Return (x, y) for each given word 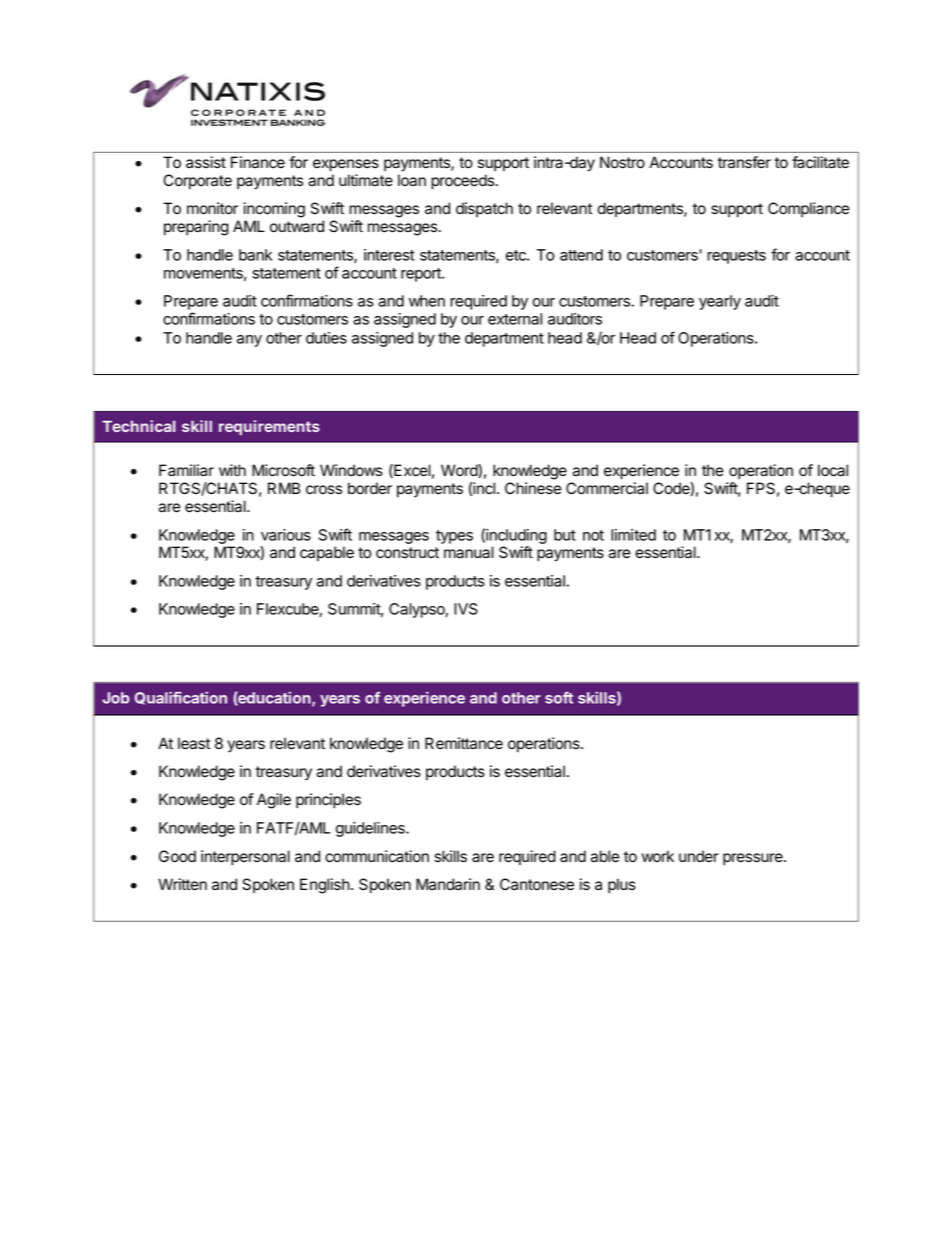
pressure (754, 859)
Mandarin (448, 884)
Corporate (197, 181)
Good (177, 856)
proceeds (463, 182)
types (454, 537)
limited (633, 535)
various (286, 535)
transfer (744, 162)
